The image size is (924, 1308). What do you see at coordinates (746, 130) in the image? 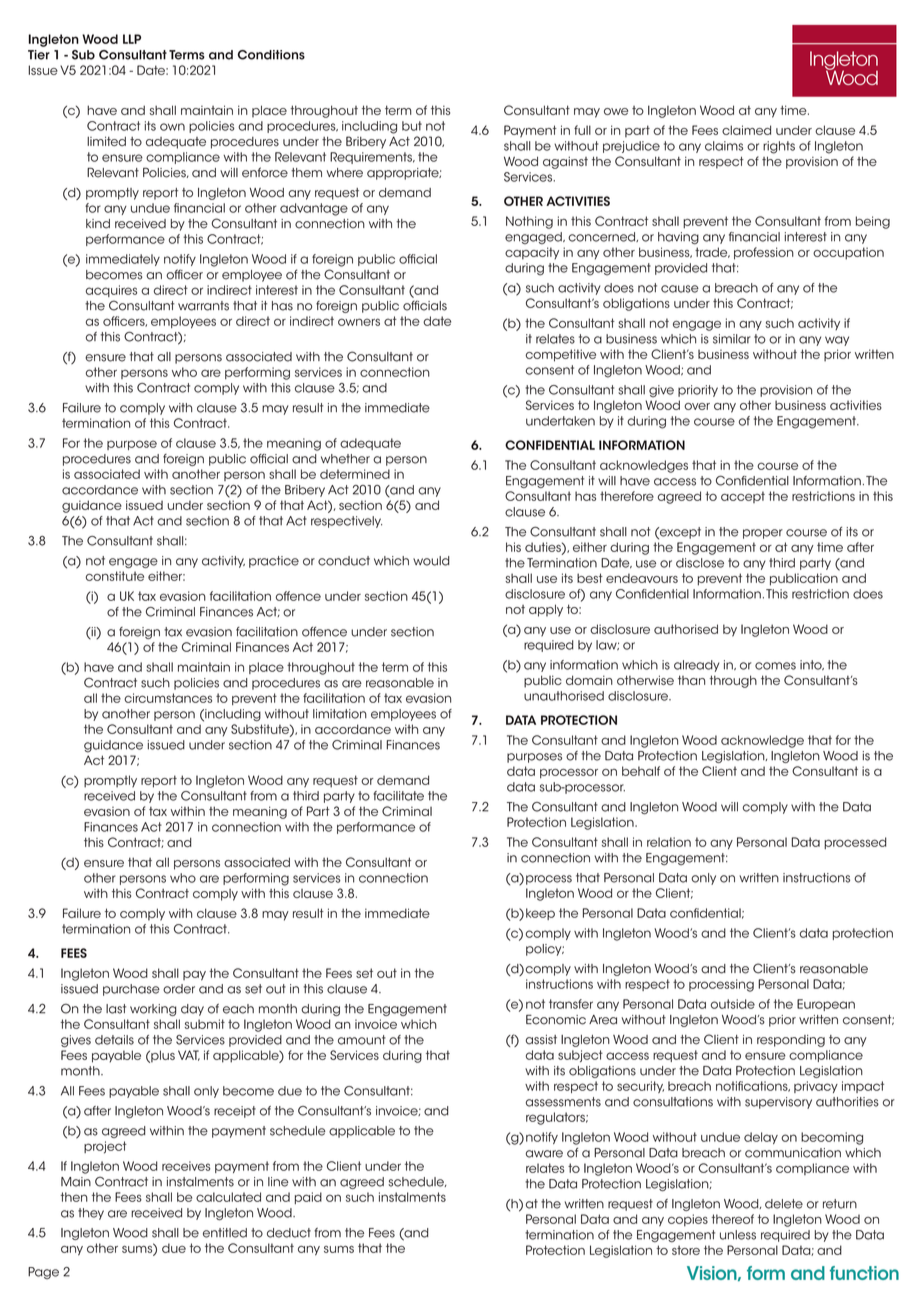
I see `claimed` at bounding box center [746, 130].
